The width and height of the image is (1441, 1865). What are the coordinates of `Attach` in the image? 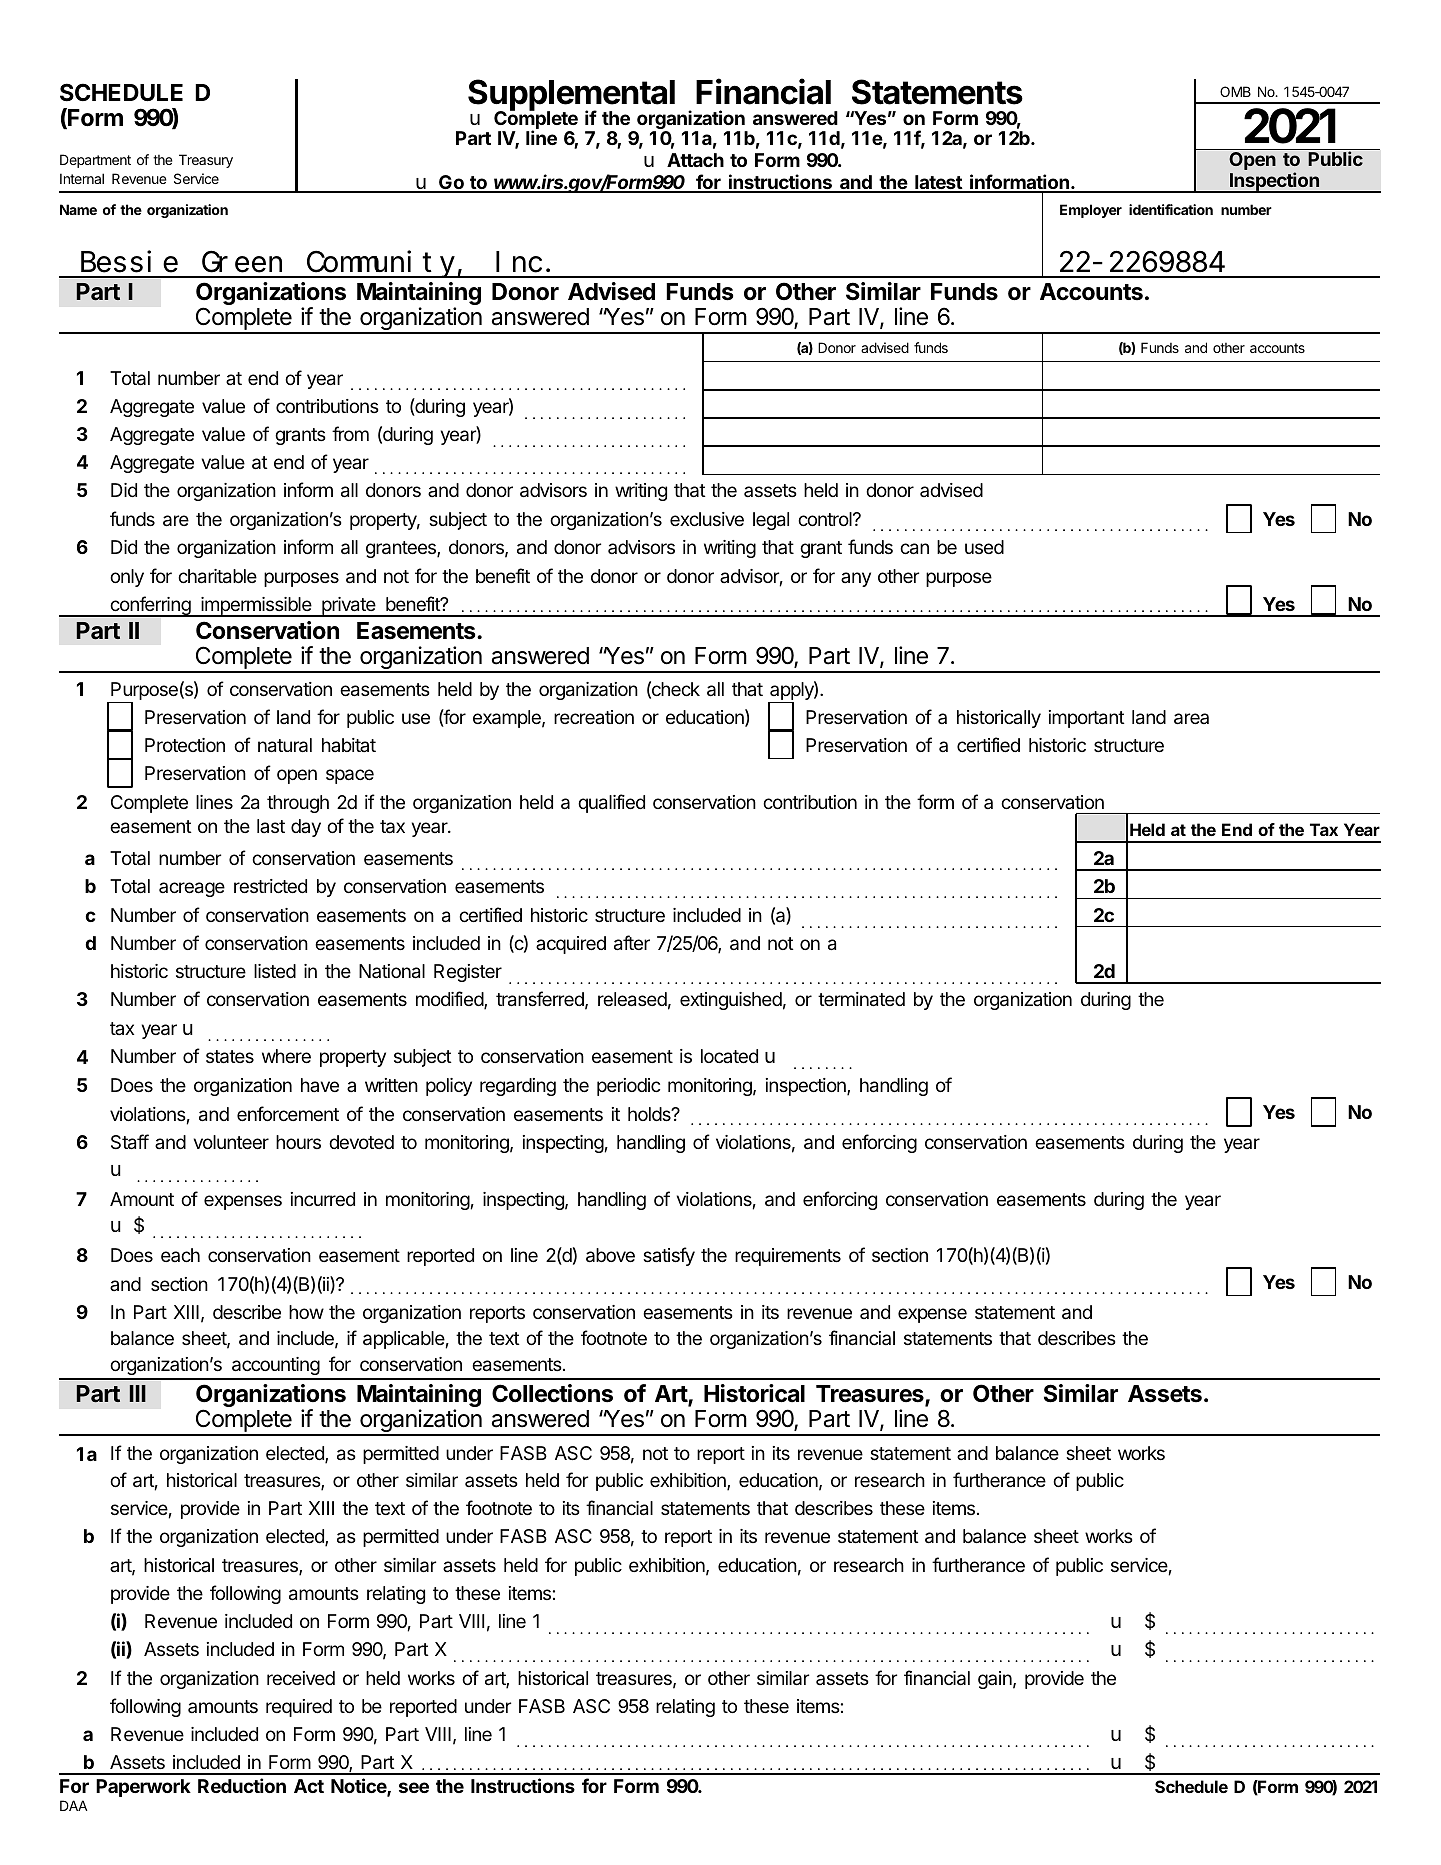 It's located at (695, 160).
